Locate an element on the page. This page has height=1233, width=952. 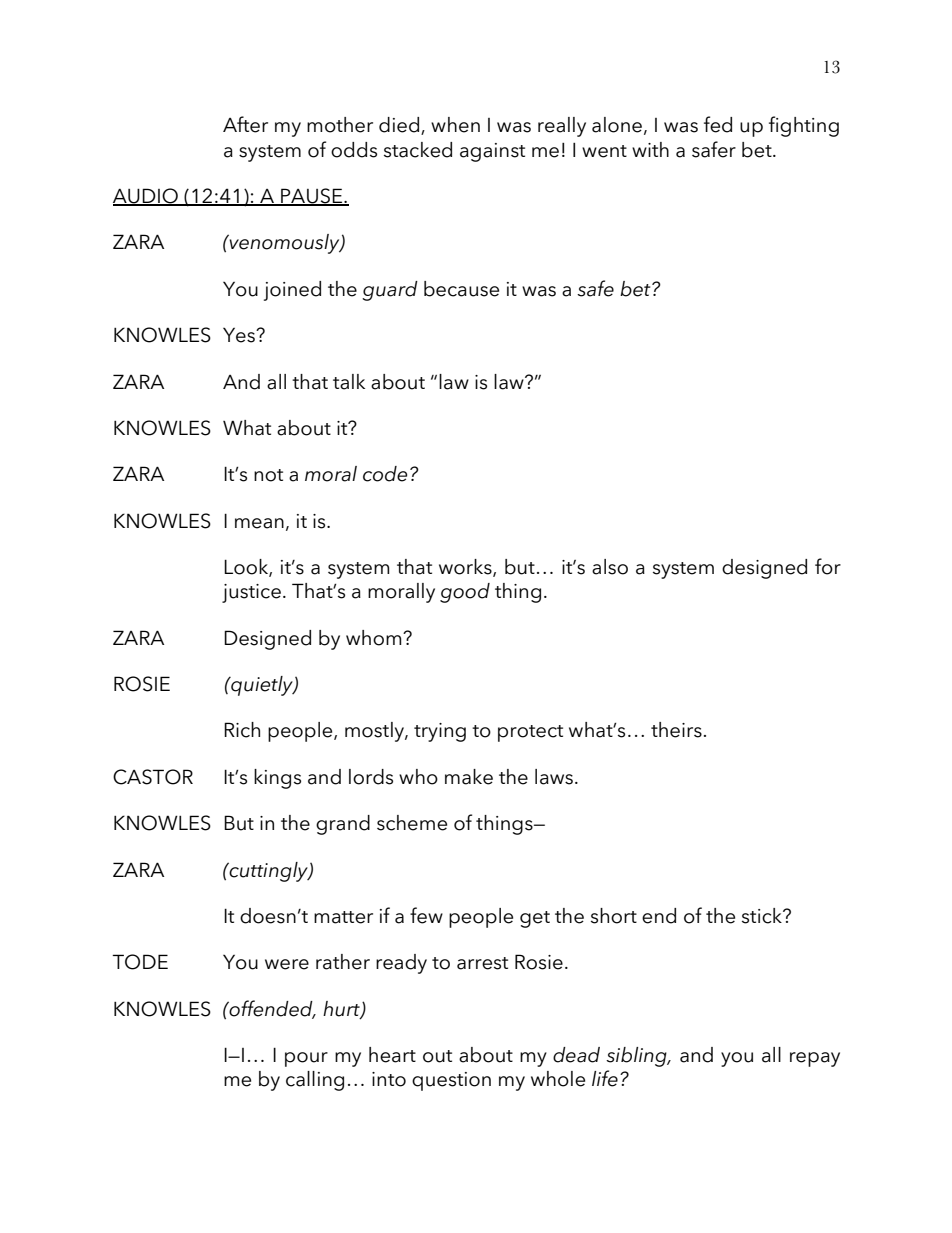
Yes is located at coordinates (240, 335).
